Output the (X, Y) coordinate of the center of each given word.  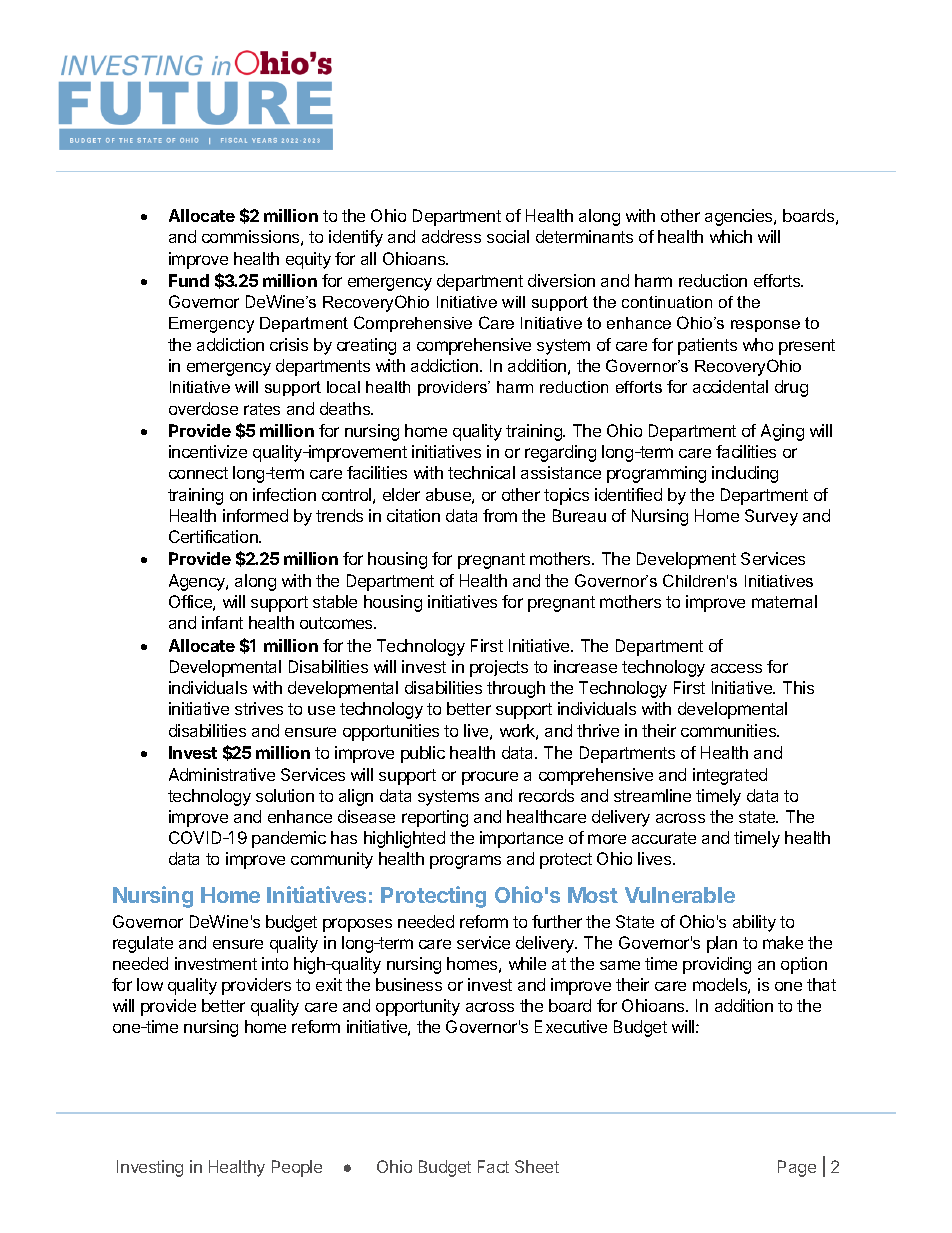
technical (481, 472)
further (557, 921)
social (508, 236)
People (297, 1168)
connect (198, 473)
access (736, 668)
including (745, 474)
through (516, 689)
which (731, 236)
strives (259, 708)
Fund (189, 280)
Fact (493, 1166)
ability (754, 923)
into (275, 963)
